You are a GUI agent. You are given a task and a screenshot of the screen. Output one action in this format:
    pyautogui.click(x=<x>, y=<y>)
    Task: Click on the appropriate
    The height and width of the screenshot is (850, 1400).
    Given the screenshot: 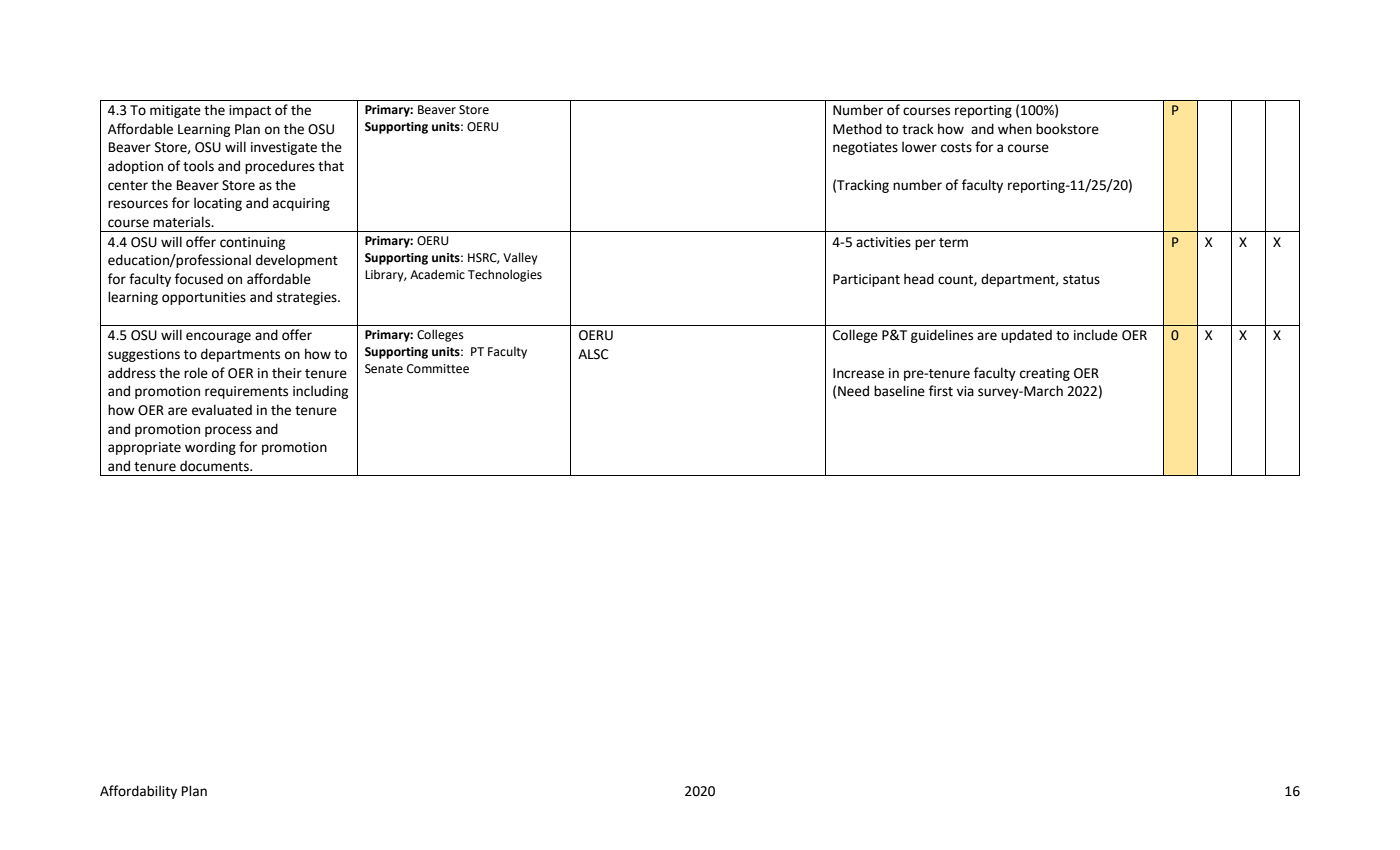 What is the action you would take?
    pyautogui.click(x=144, y=448)
